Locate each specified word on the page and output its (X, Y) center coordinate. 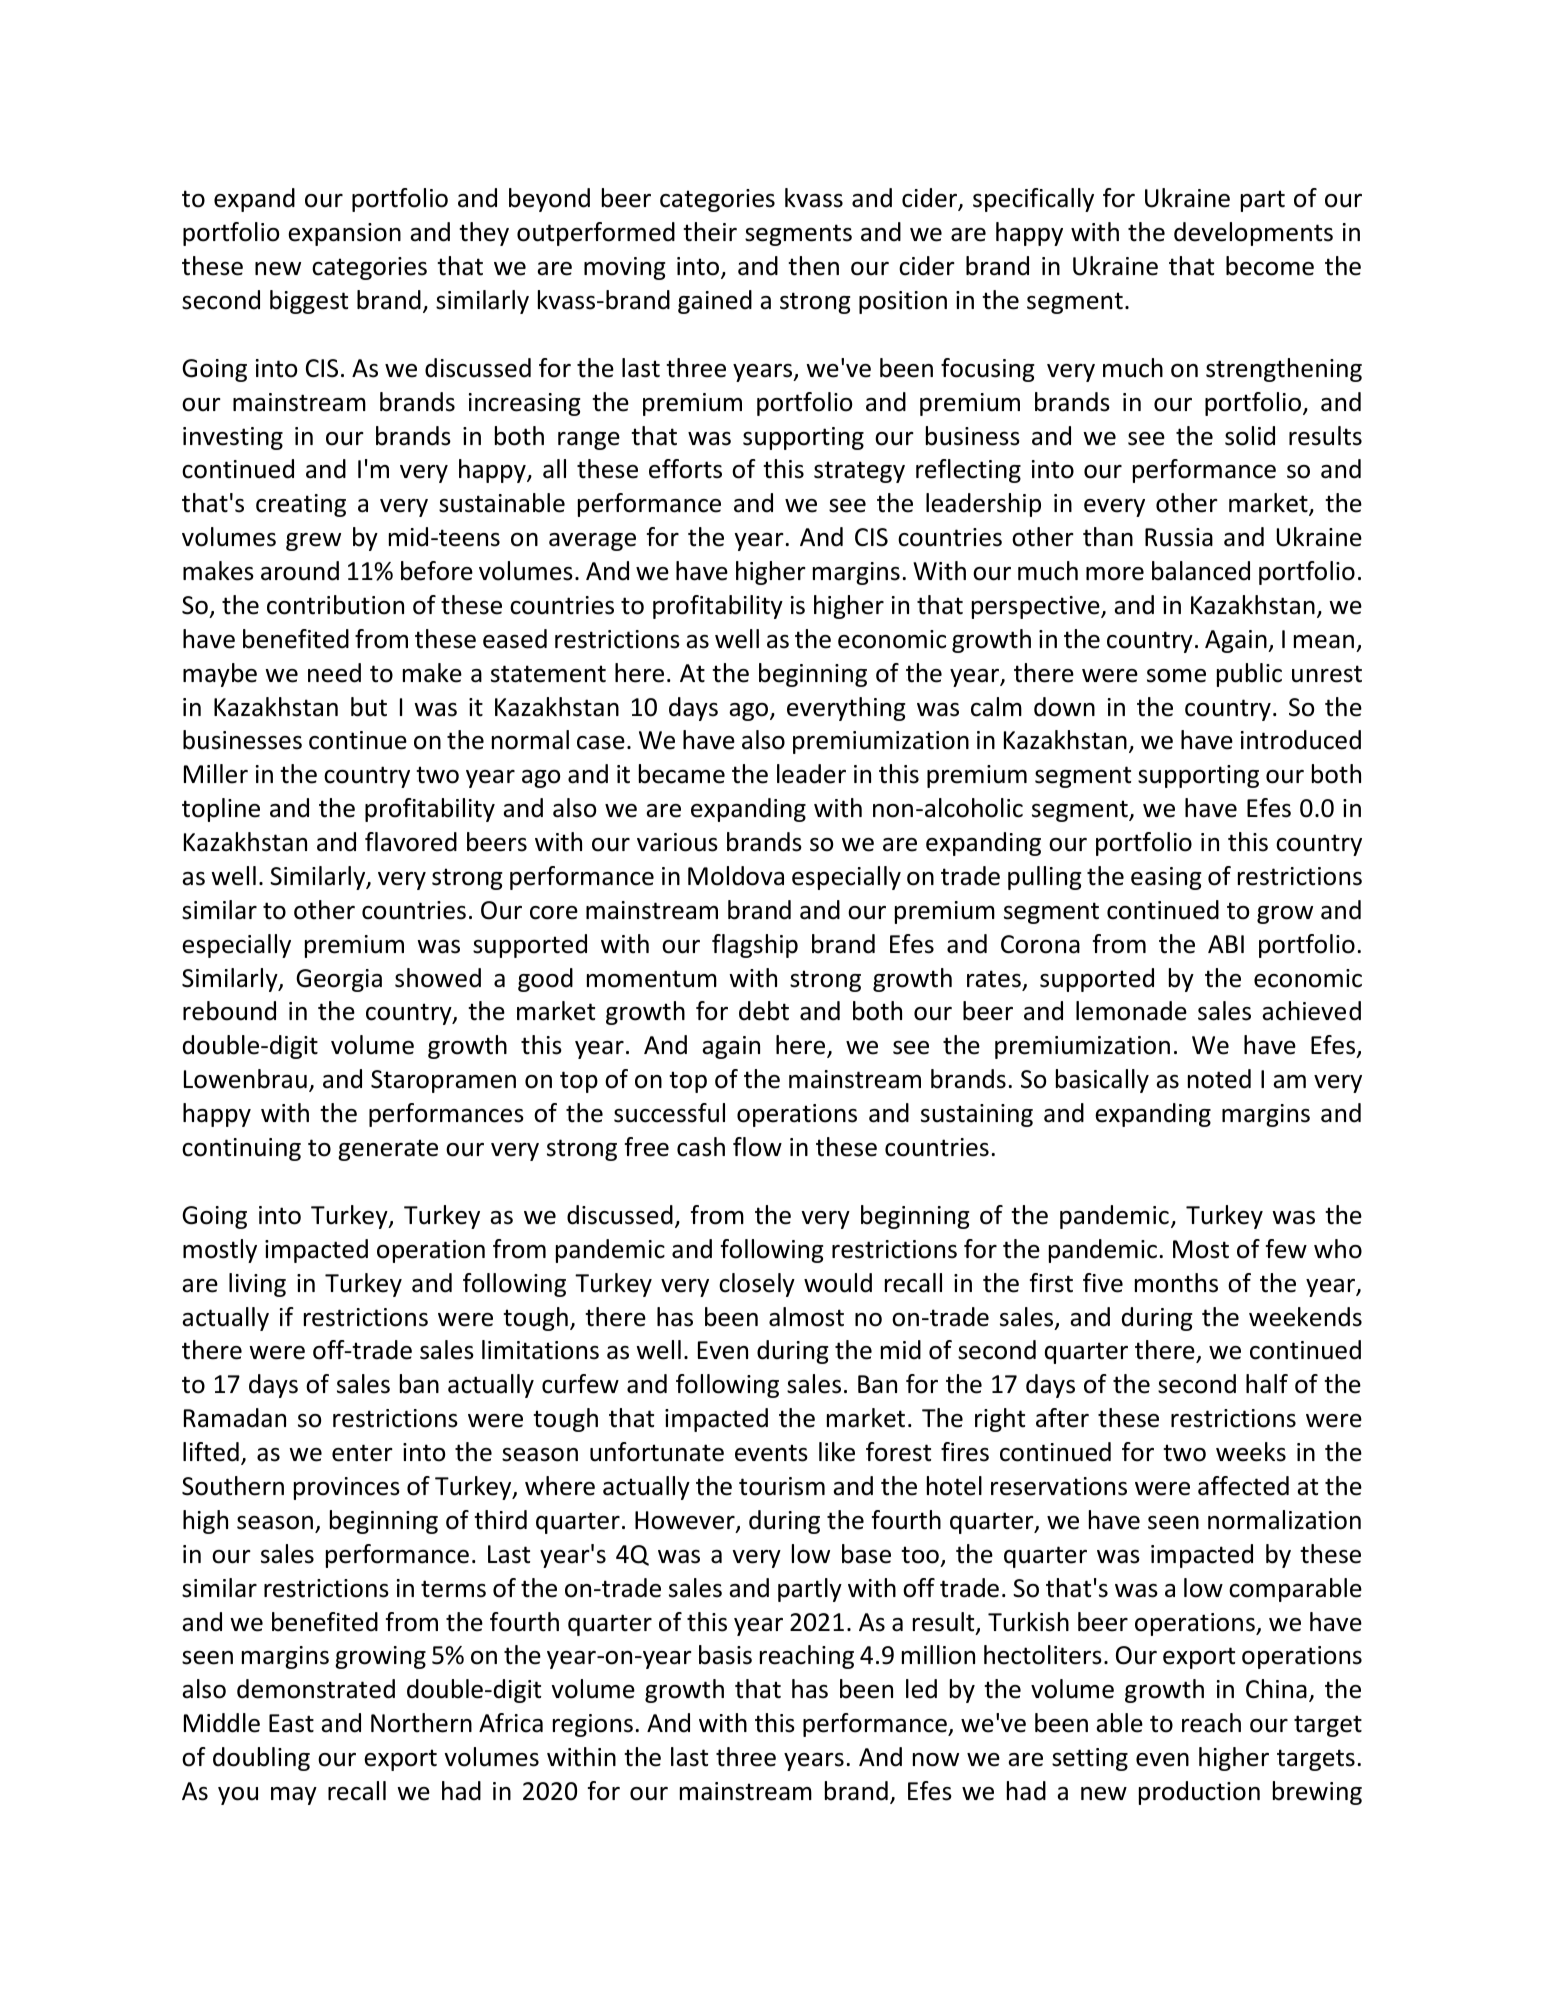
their (710, 232)
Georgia (339, 980)
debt (764, 1011)
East (291, 1723)
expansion (344, 234)
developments (1253, 234)
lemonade (1131, 1011)
